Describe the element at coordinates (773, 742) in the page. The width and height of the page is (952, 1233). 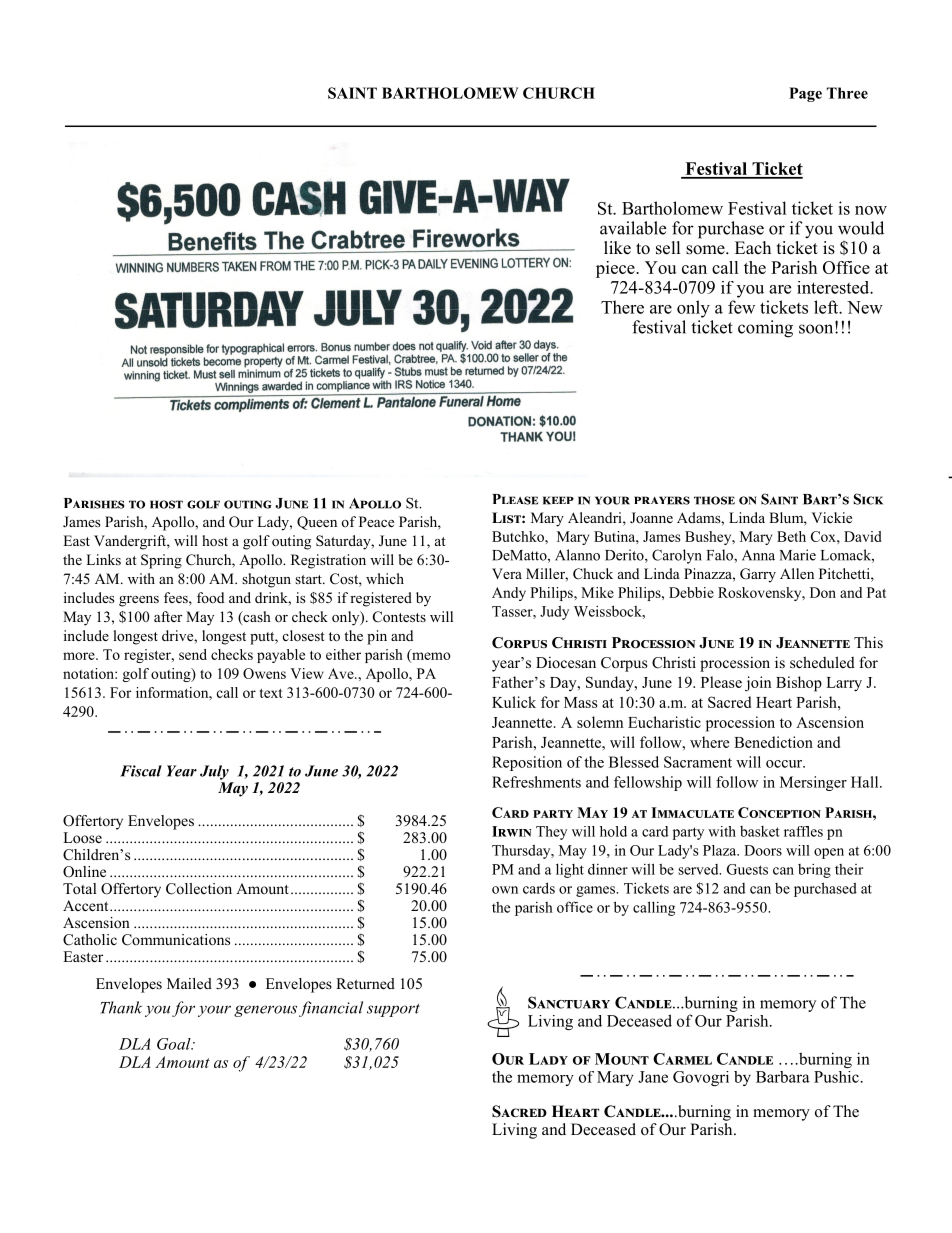
I see `Benediction` at that location.
